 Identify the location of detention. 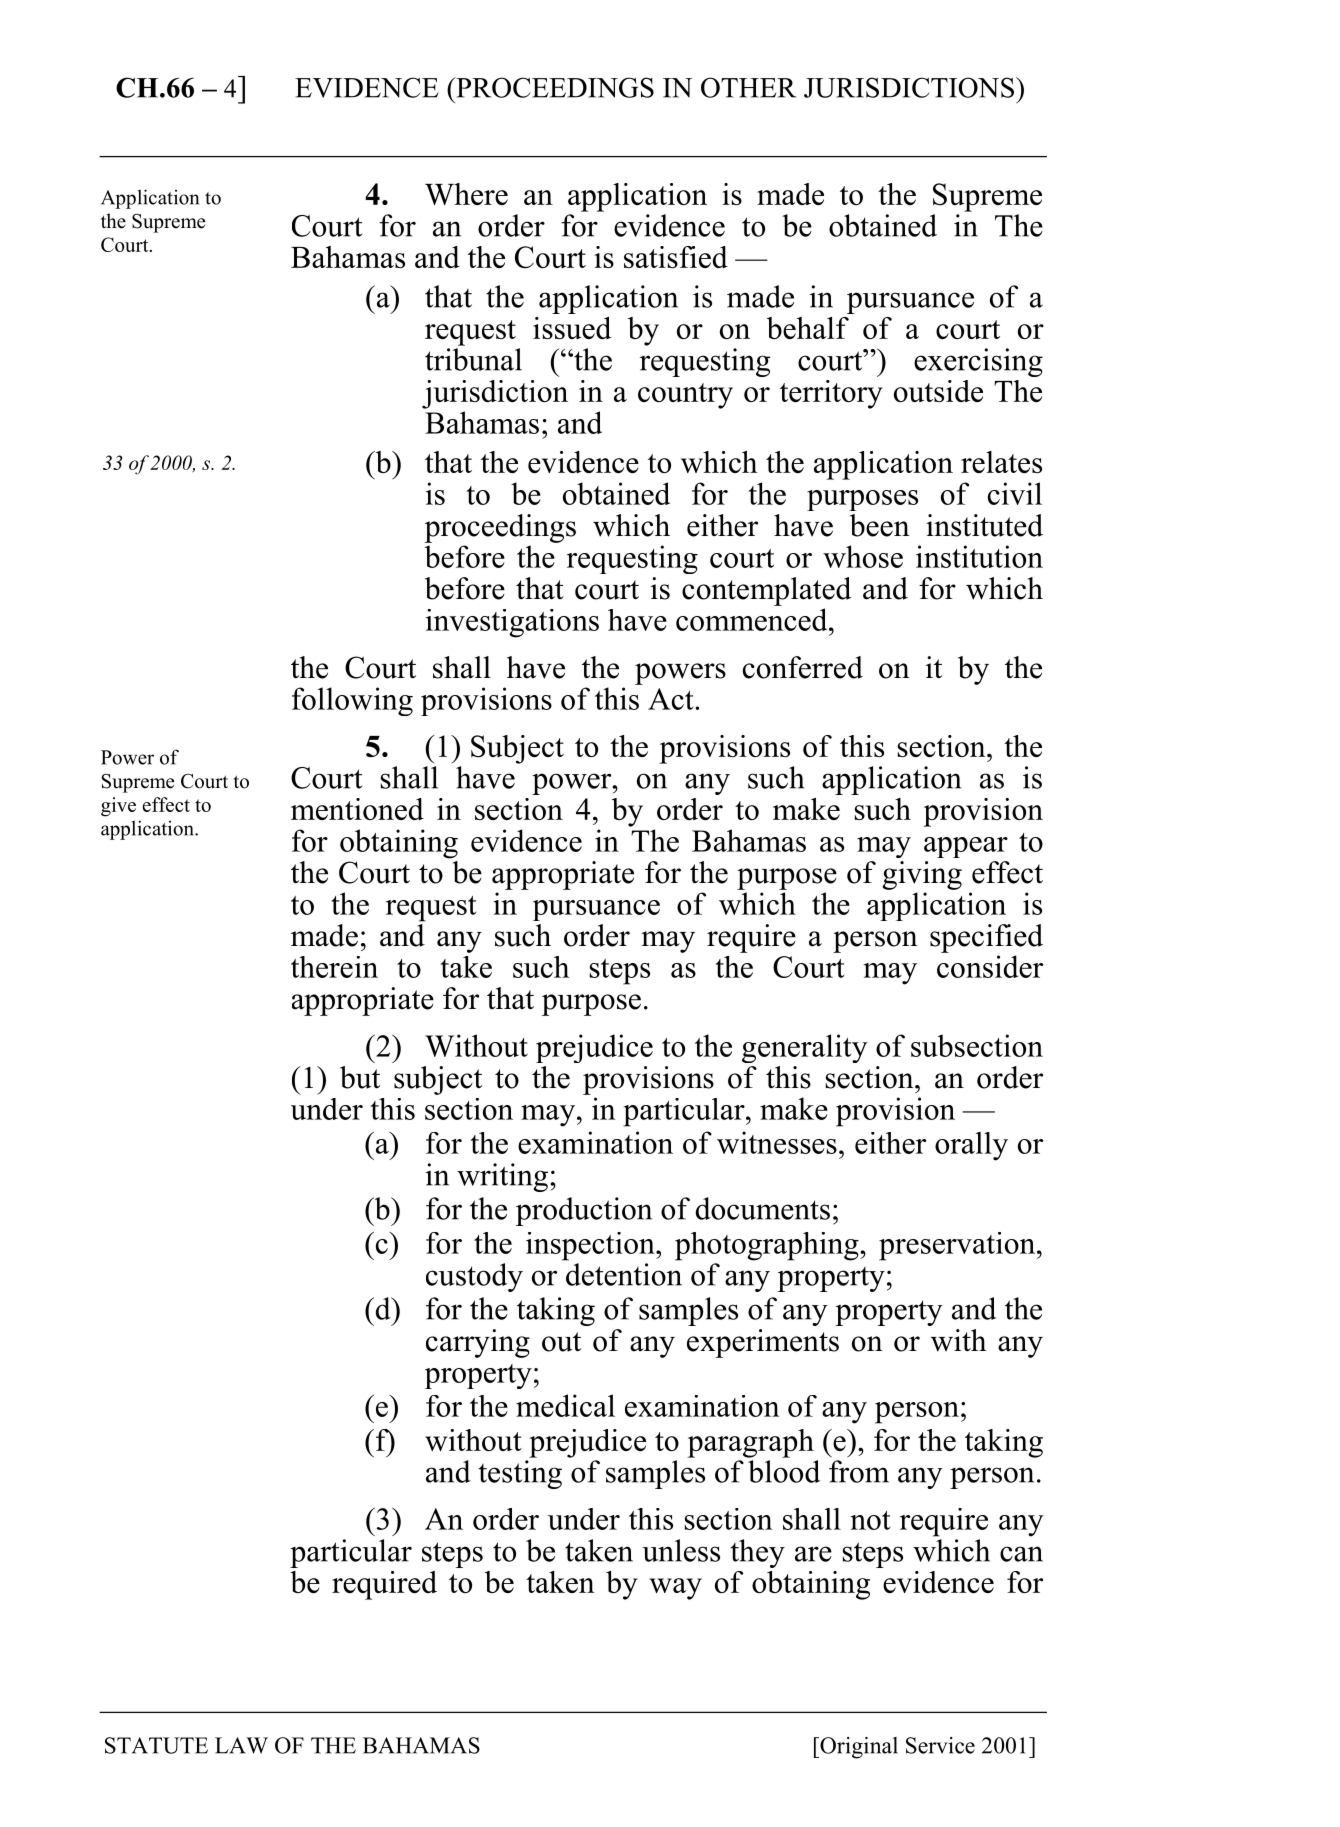
(624, 1274).
